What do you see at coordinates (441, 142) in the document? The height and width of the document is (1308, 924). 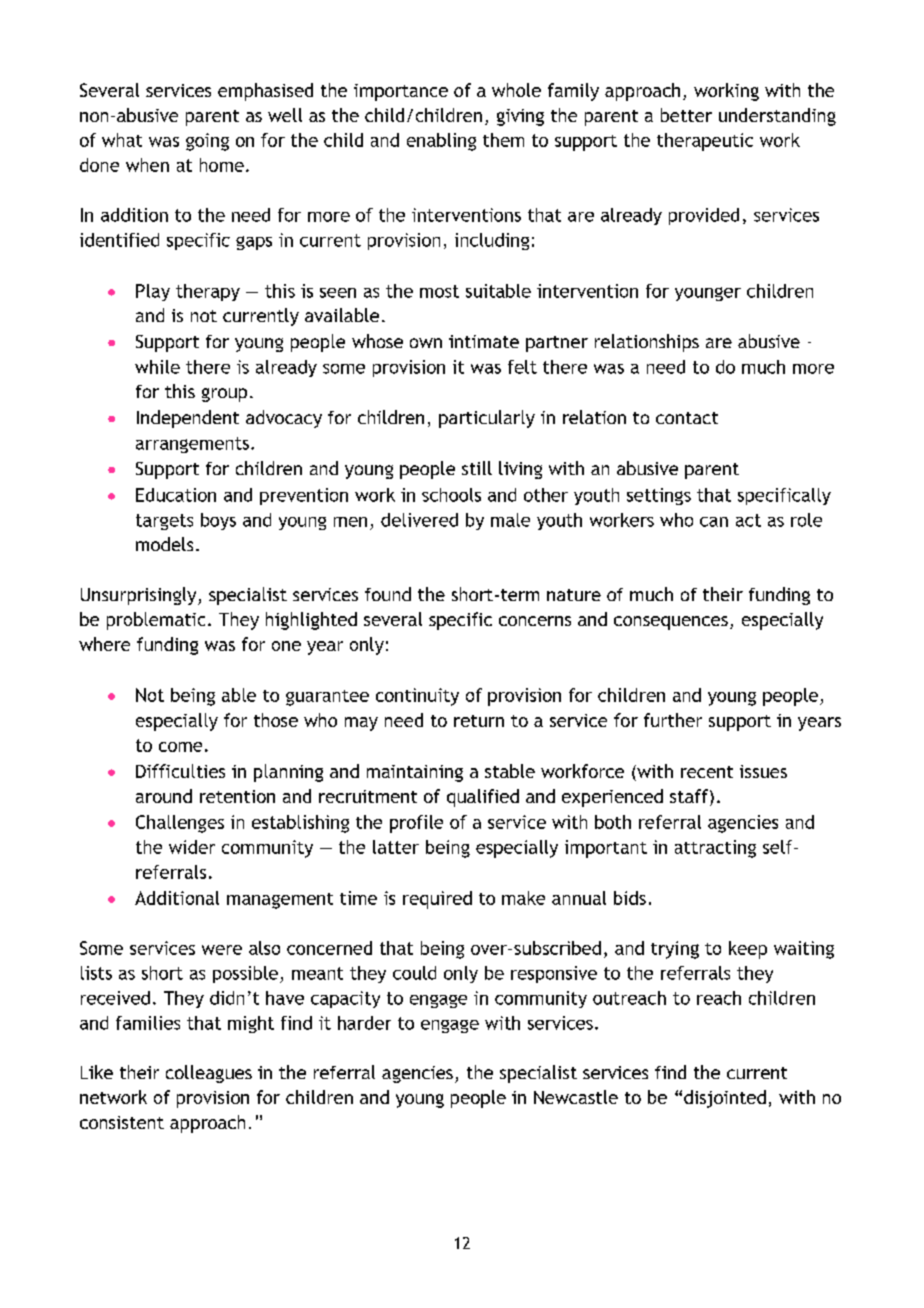 I see `enabling` at bounding box center [441, 142].
